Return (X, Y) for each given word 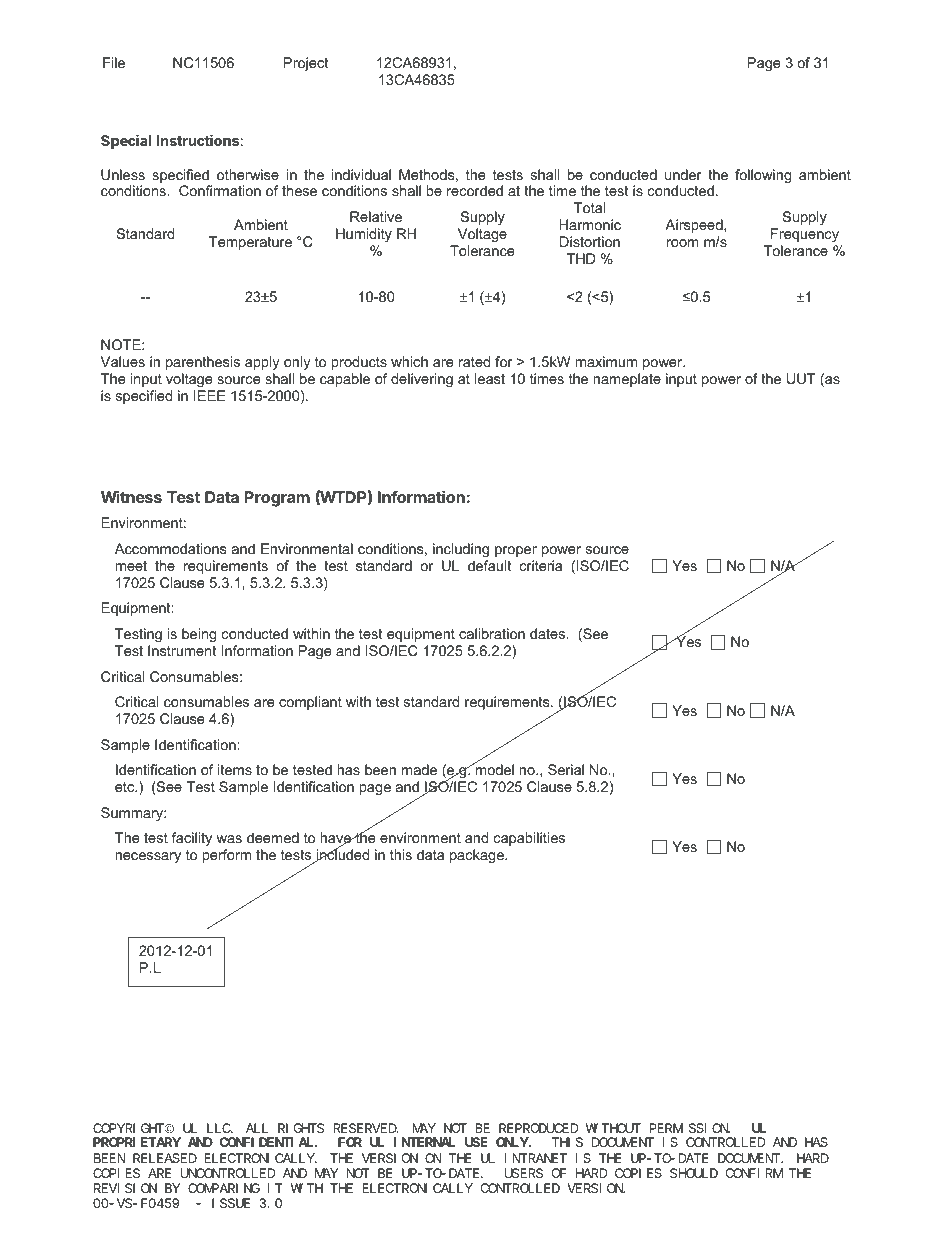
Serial (566, 769)
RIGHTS (301, 1128)
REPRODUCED (538, 1128)
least (490, 378)
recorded (475, 190)
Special (126, 142)
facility (192, 839)
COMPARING (224, 1188)
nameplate (627, 380)
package (478, 856)
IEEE (210, 395)
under (683, 174)
